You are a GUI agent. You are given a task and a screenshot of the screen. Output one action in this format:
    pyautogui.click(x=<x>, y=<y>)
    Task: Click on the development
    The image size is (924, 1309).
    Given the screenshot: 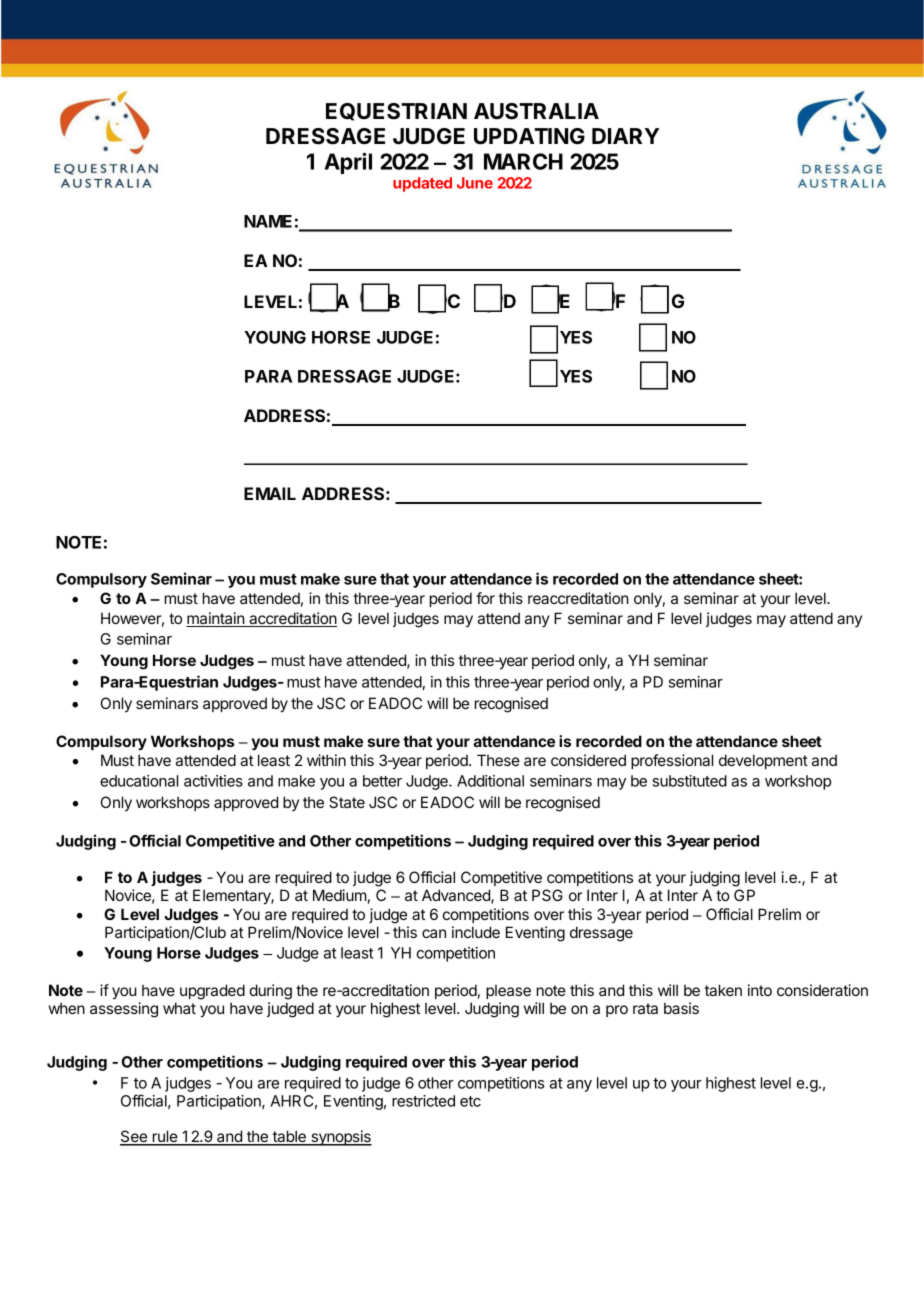 What is the action you would take?
    pyautogui.click(x=763, y=761)
